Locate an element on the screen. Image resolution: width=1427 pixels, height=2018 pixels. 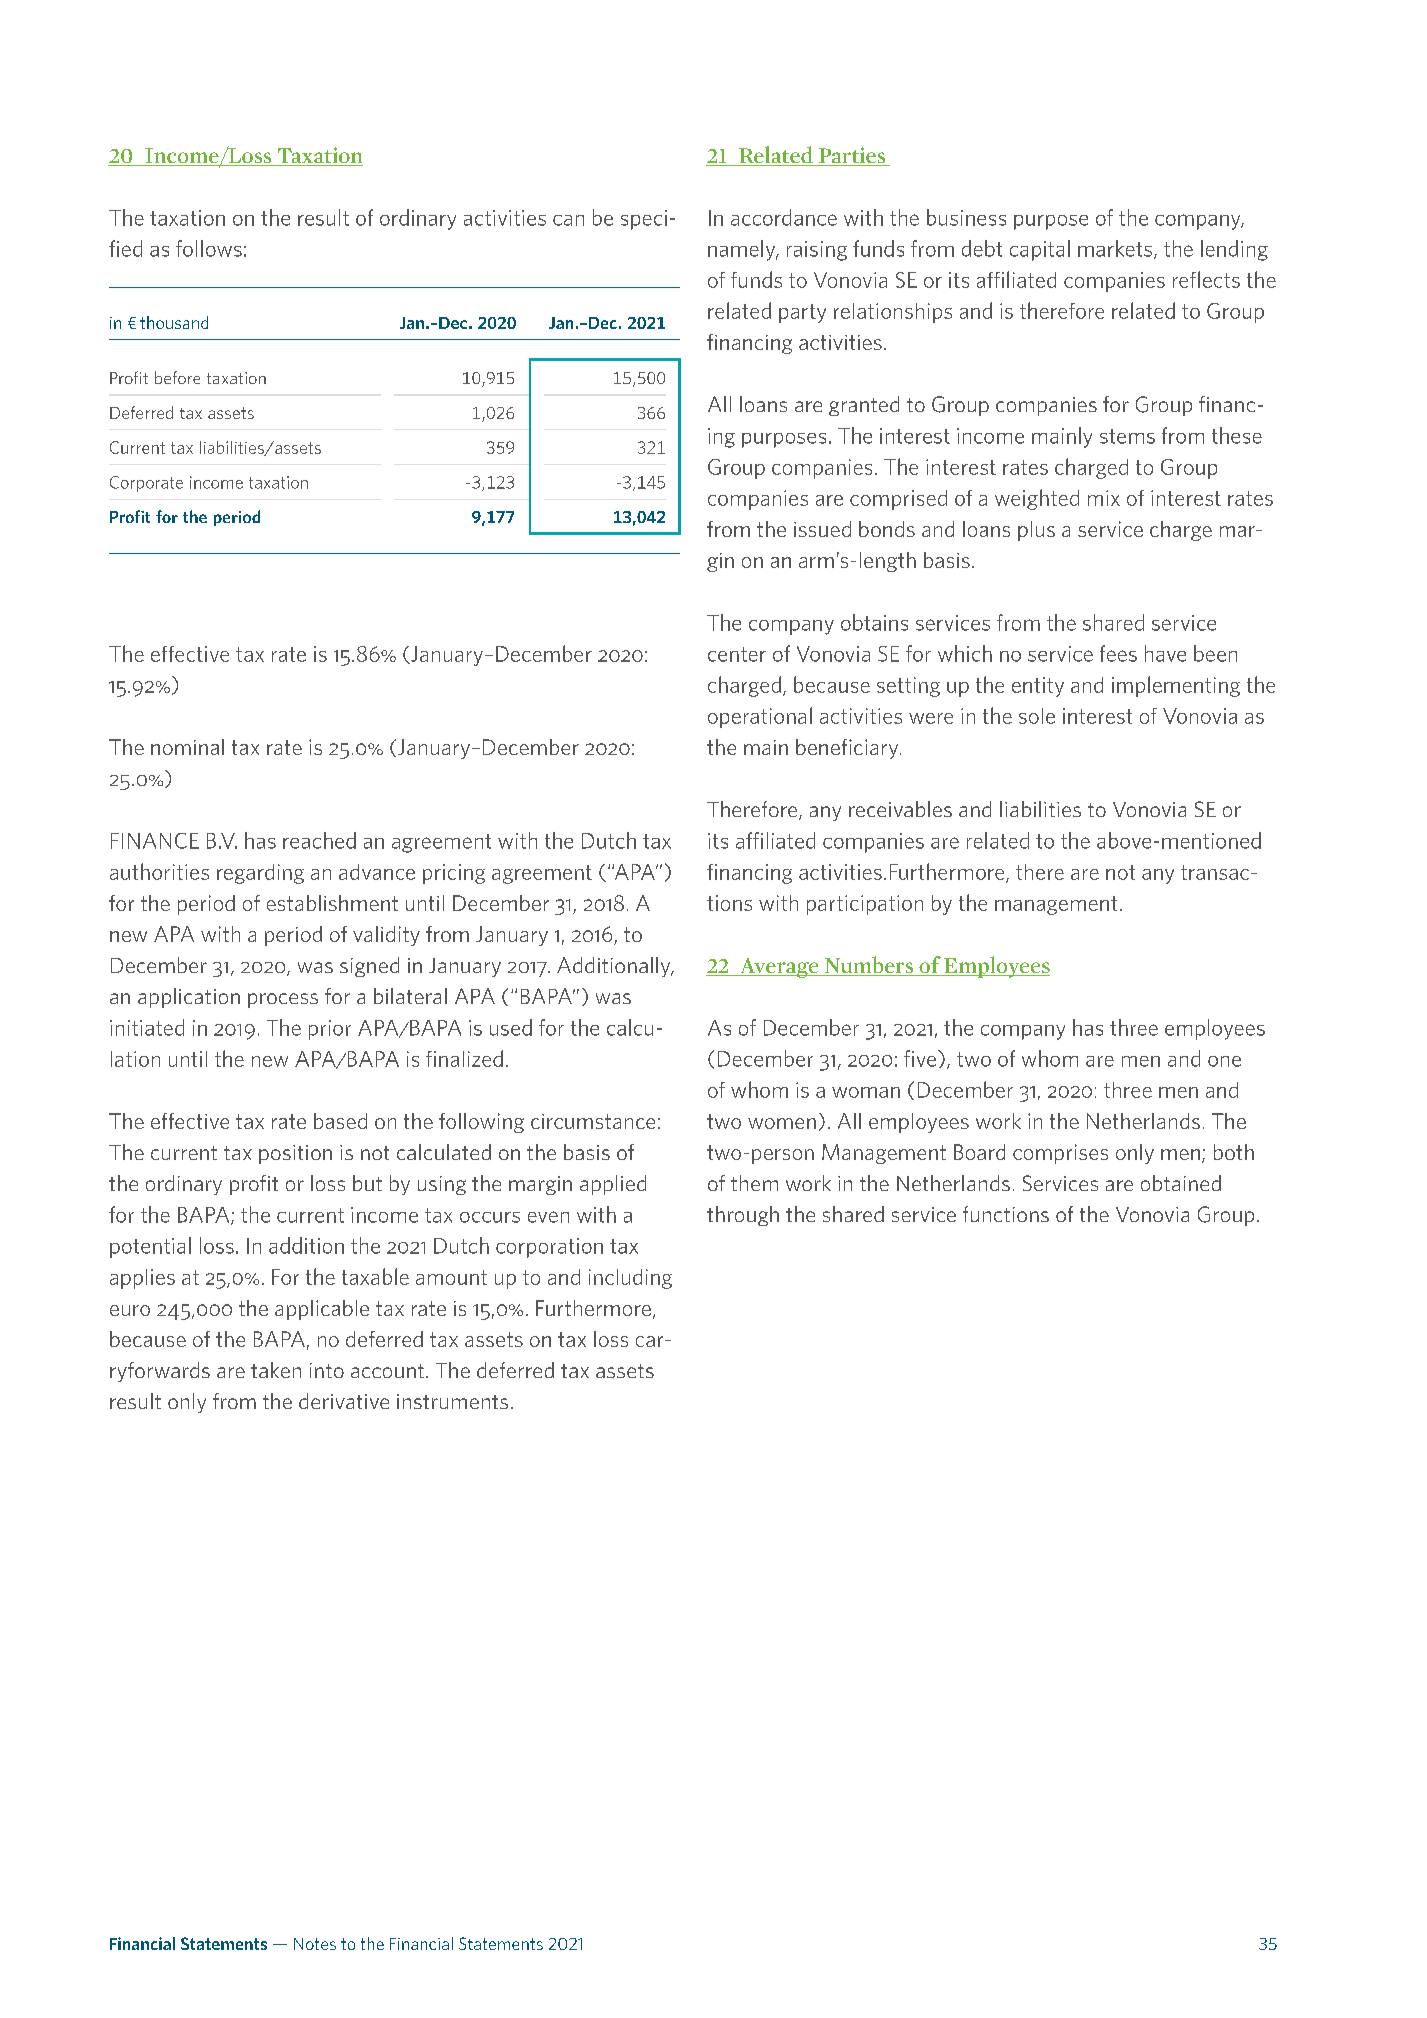
comprises is located at coordinates (1060, 1154).
